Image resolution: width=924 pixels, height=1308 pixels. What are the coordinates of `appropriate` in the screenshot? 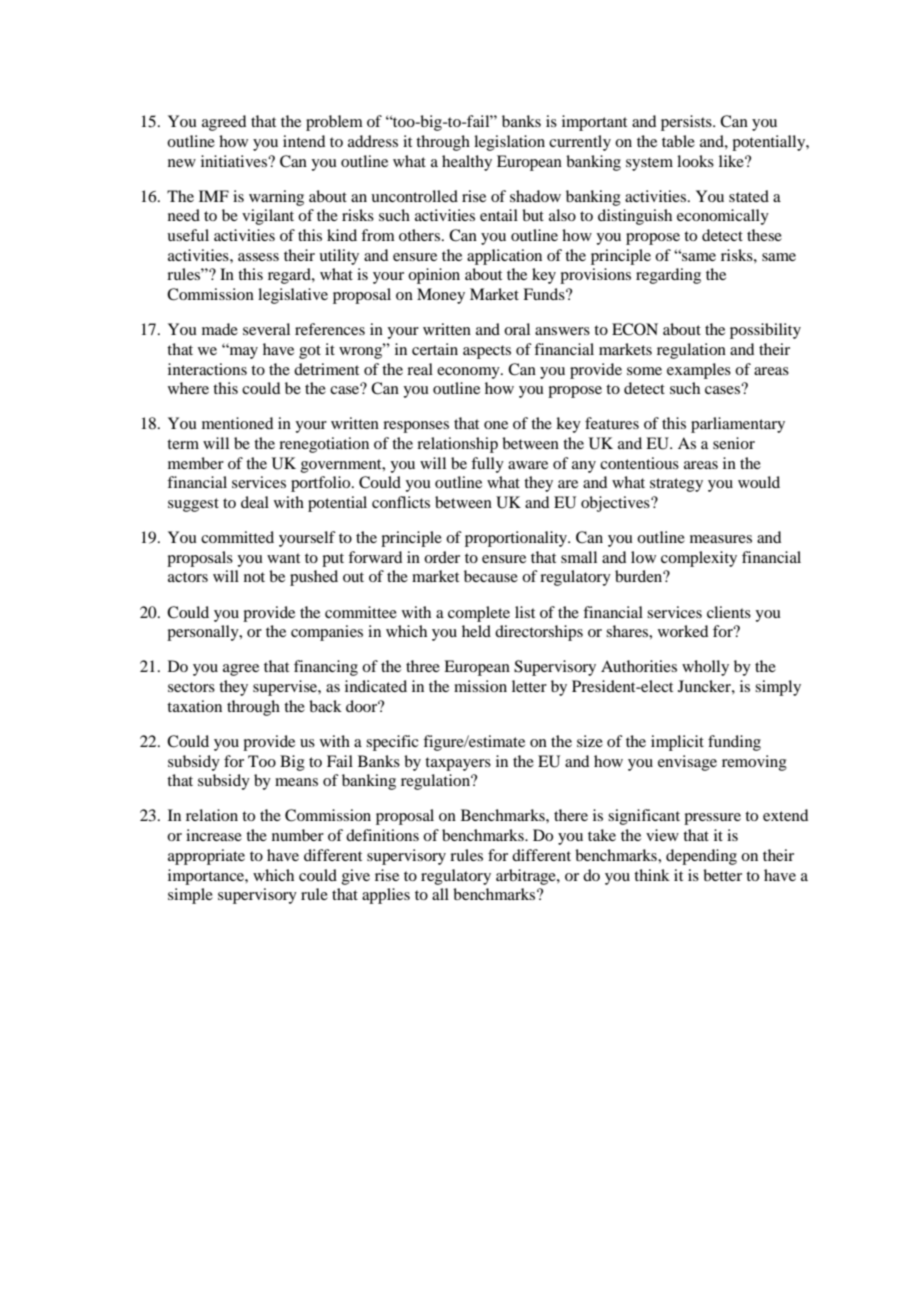 It's located at (206, 857).
